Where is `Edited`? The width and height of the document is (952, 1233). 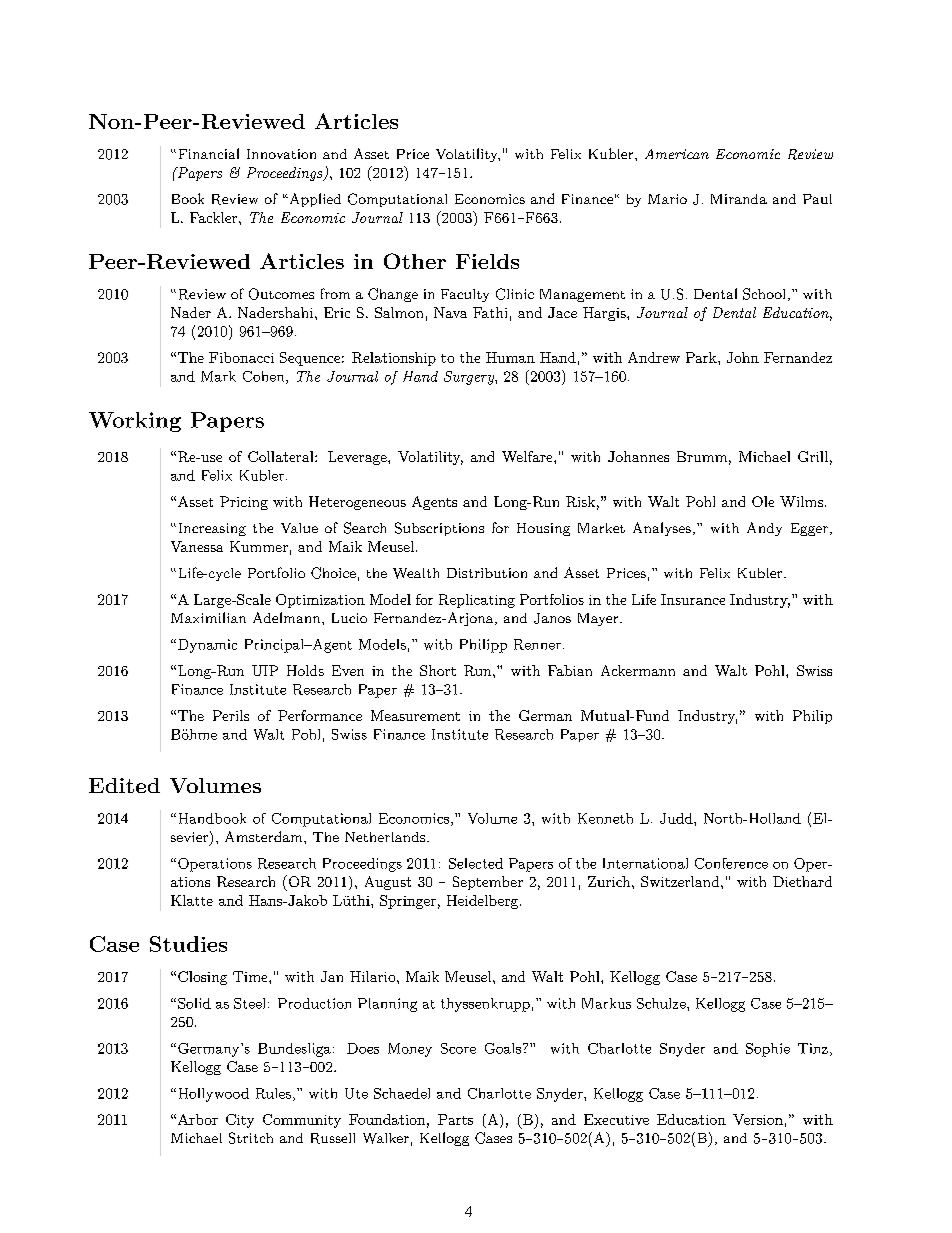
Edited is located at coordinates (124, 785).
